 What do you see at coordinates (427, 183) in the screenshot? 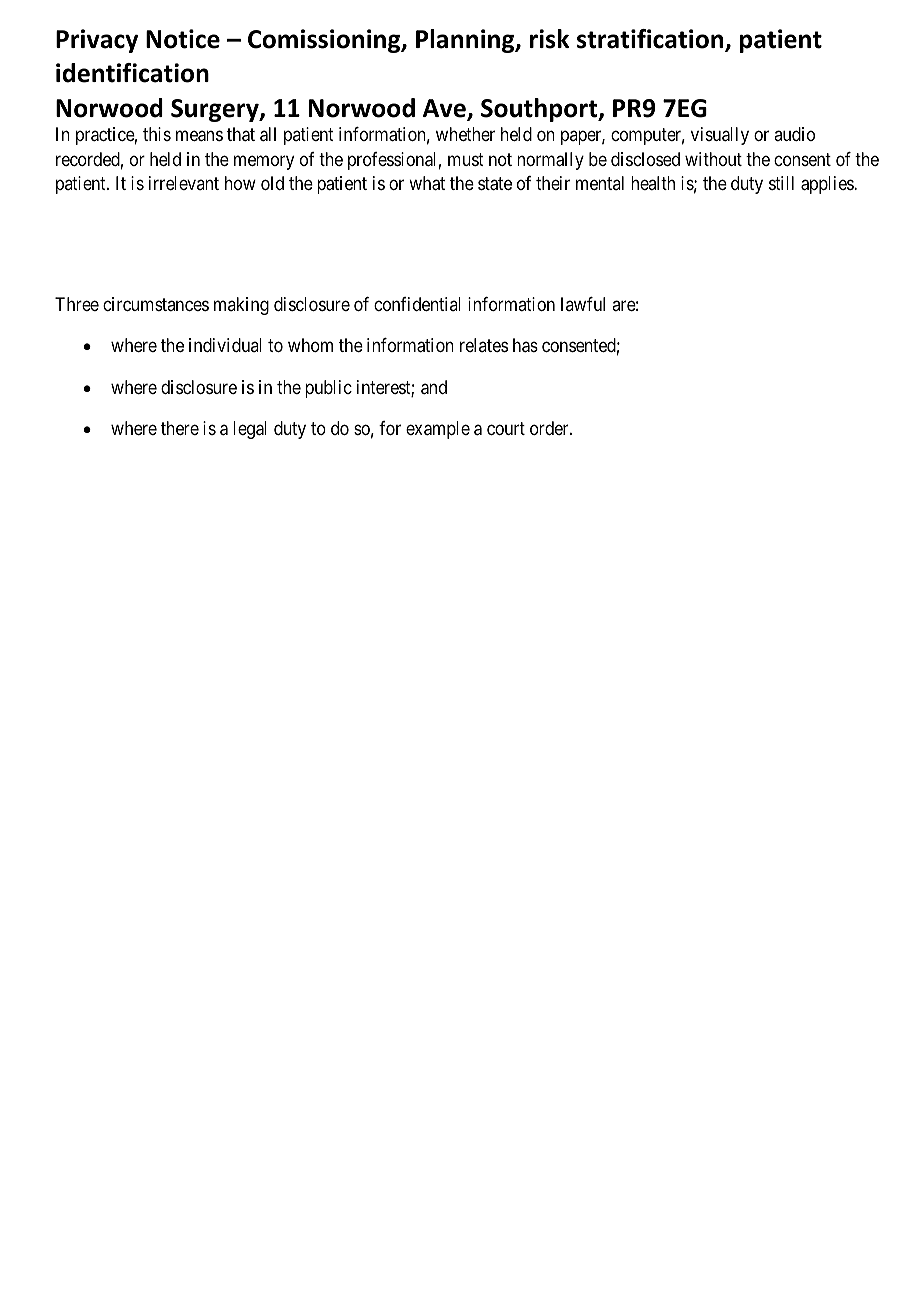
I see `what` at bounding box center [427, 183].
